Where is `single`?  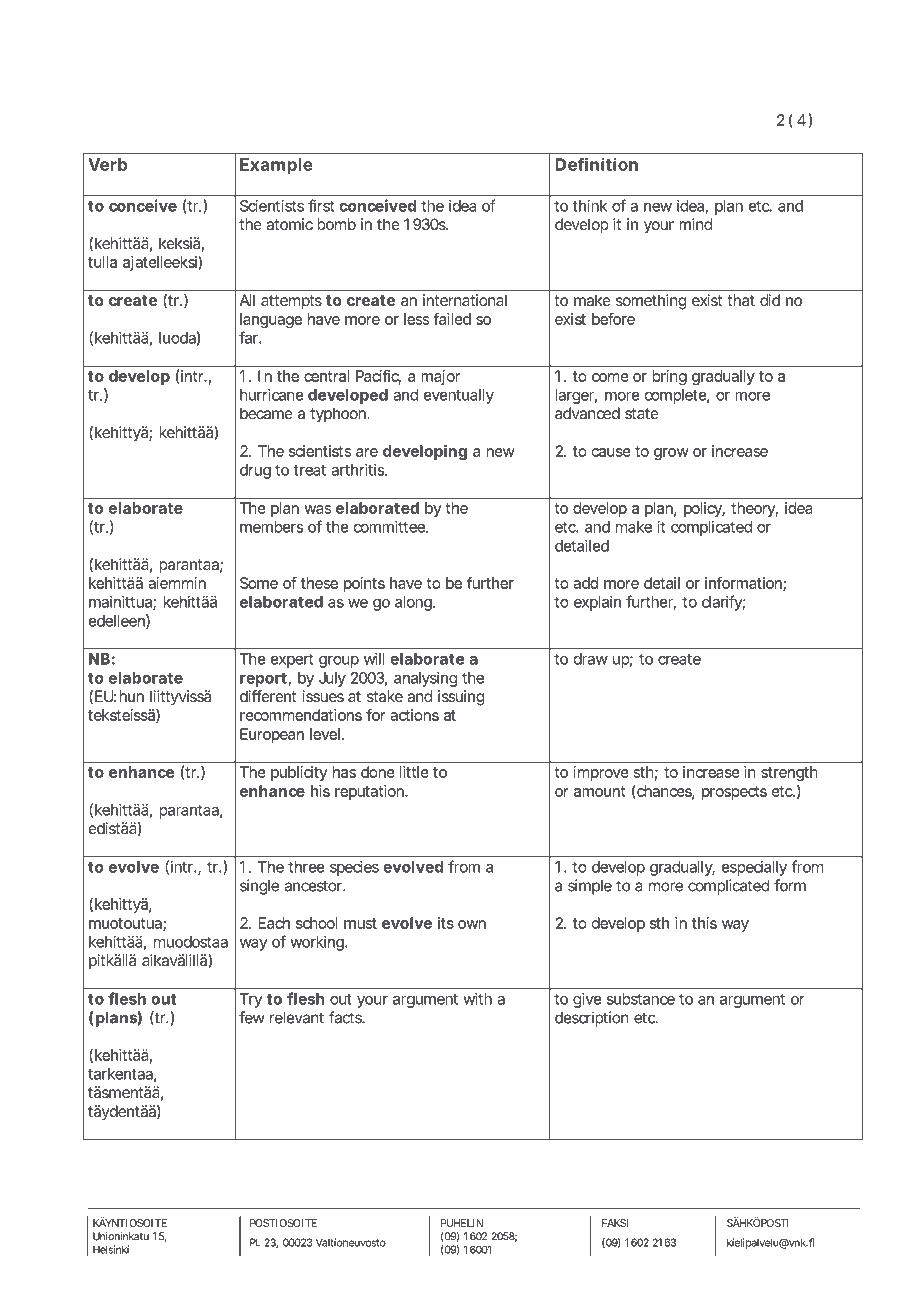 single is located at coordinates (259, 887).
